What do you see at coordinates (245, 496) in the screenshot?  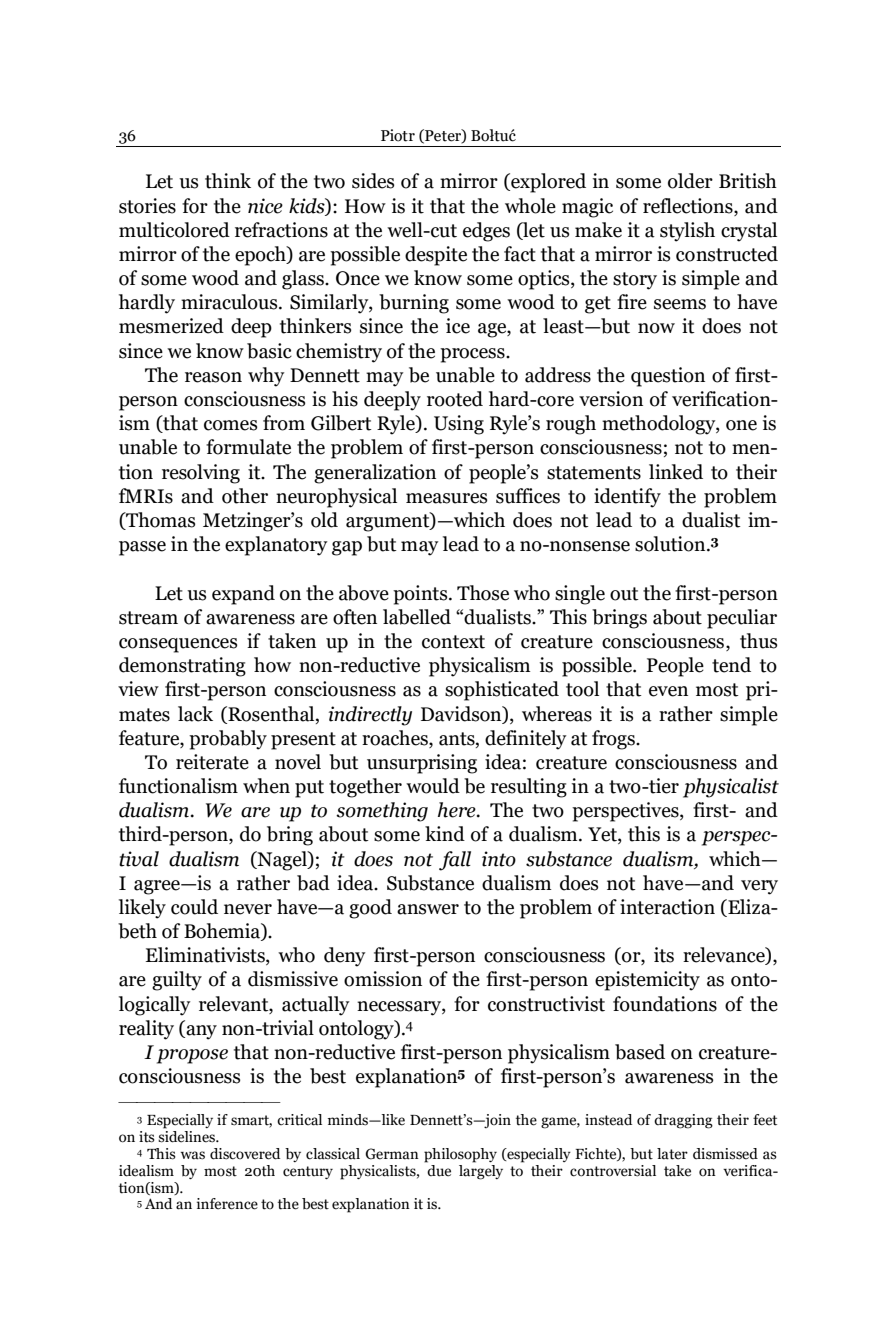 I see `other` at bounding box center [245, 496].
